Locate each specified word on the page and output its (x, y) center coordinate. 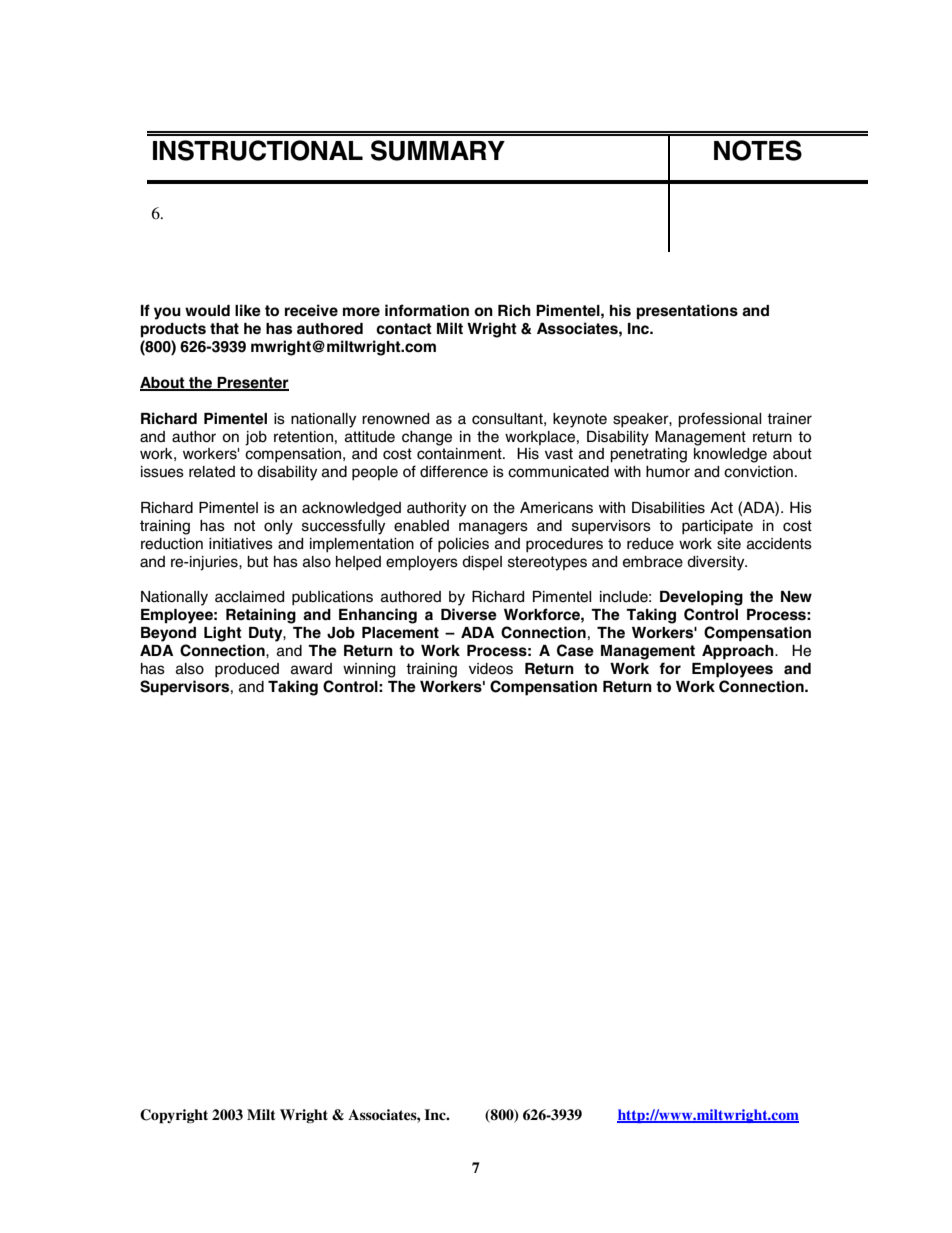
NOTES (758, 150)
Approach (739, 652)
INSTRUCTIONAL (258, 150)
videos (491, 669)
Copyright (174, 1116)
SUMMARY (438, 150)
